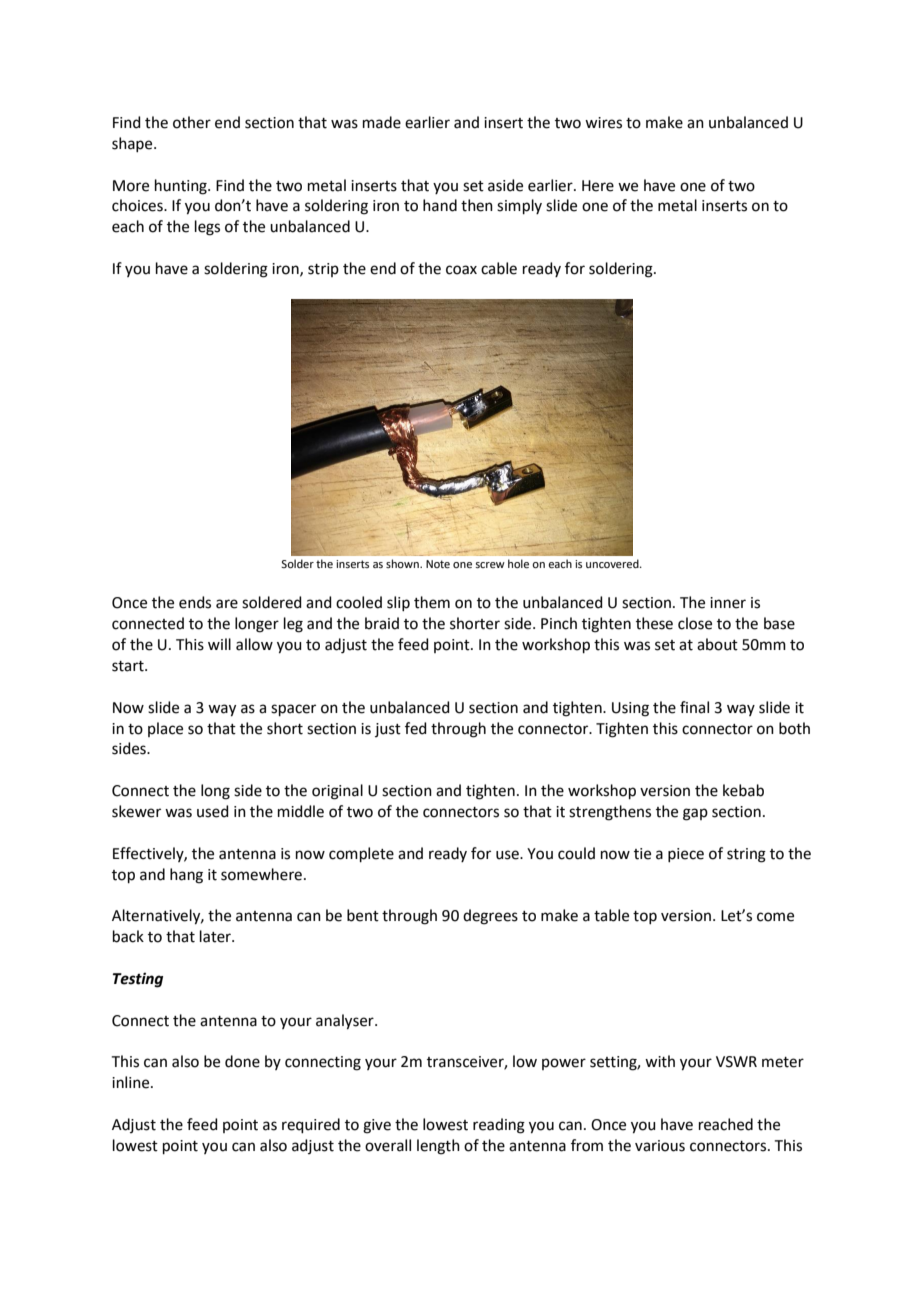  I want to click on wires, so click(603, 123).
